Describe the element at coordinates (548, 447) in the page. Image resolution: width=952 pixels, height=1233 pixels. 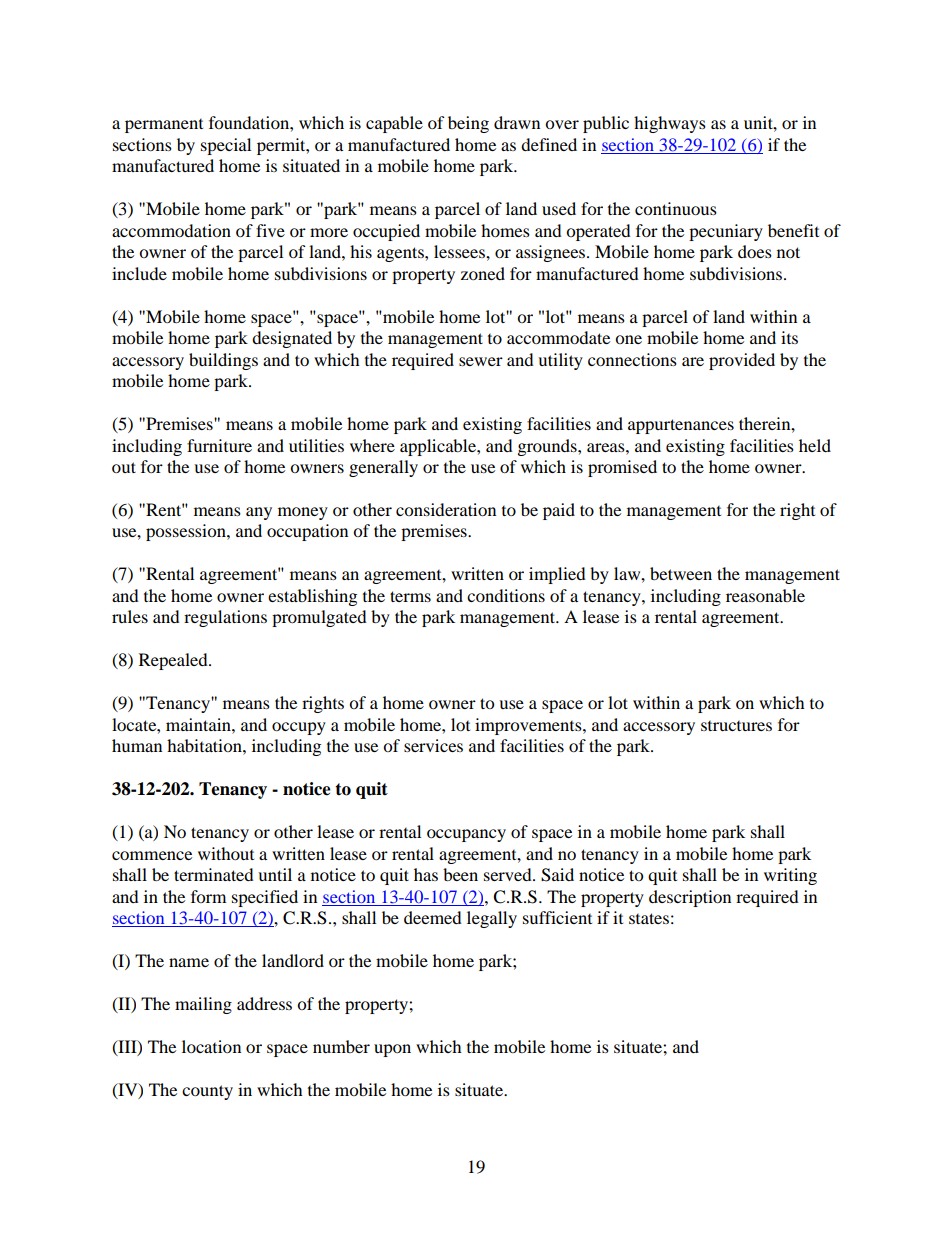
I see `grounds` at that location.
